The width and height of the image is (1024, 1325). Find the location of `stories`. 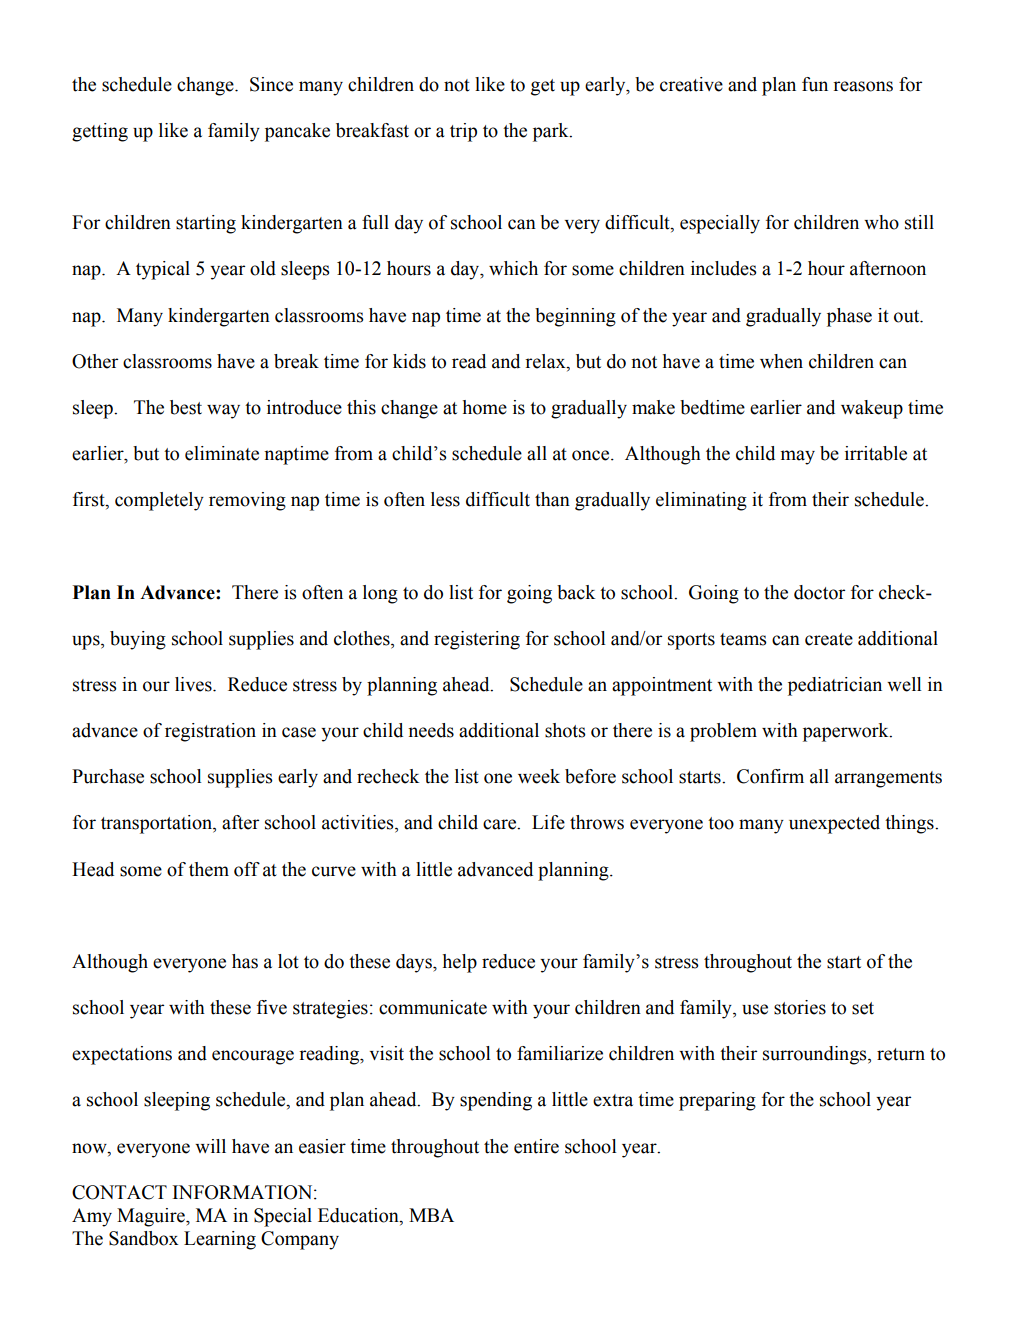

stories is located at coordinates (800, 1007).
